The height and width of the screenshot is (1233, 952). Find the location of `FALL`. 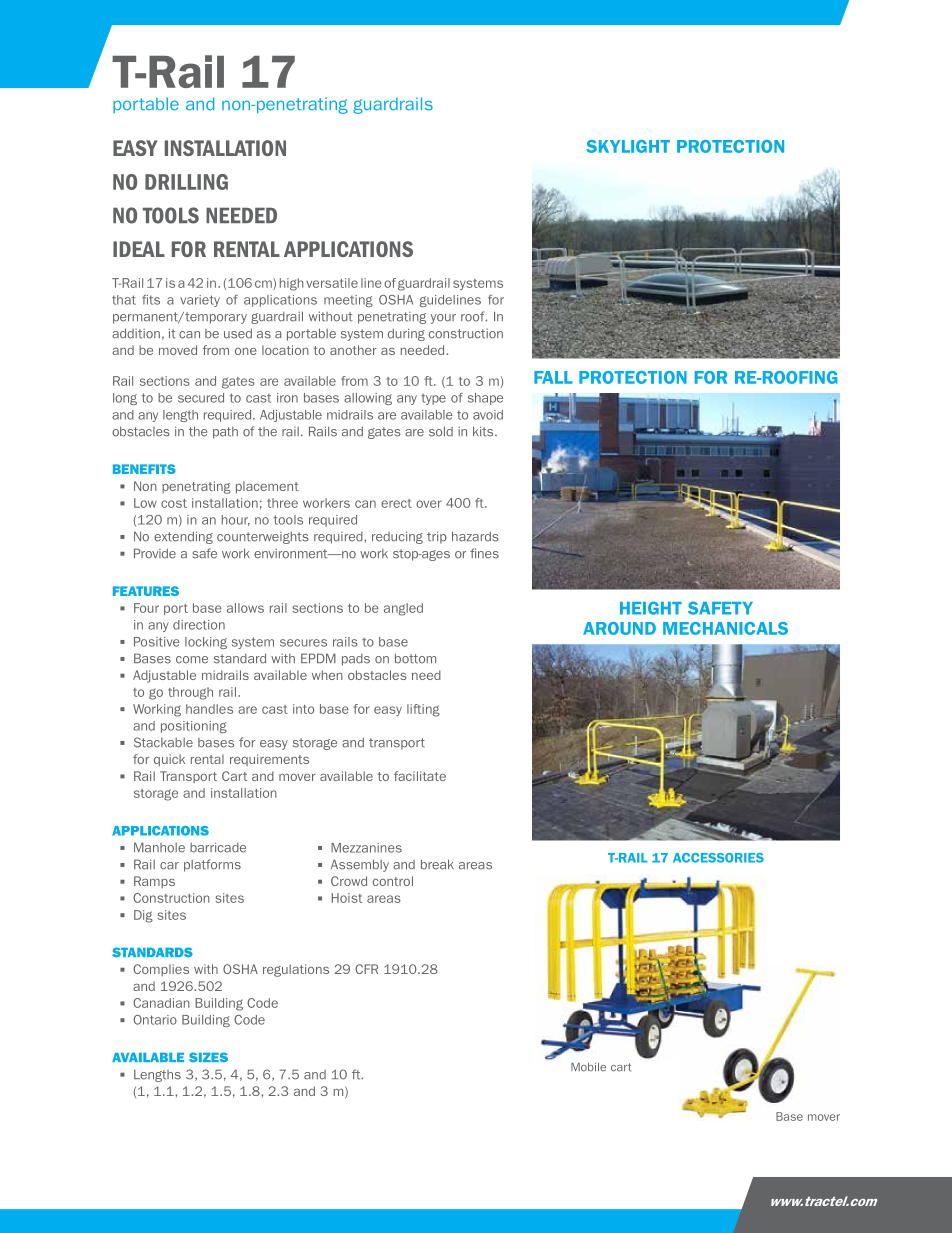

FALL is located at coordinates (553, 377).
